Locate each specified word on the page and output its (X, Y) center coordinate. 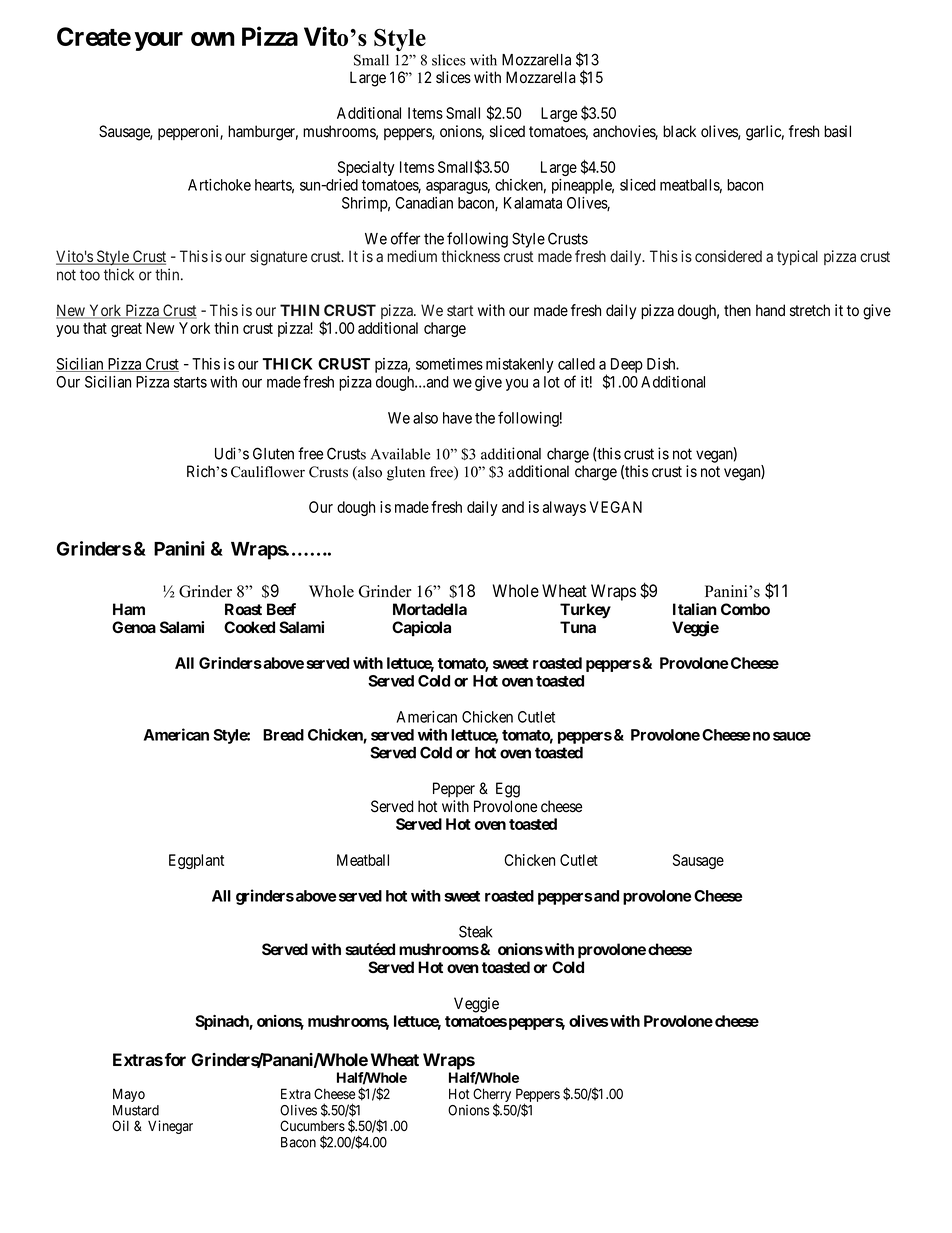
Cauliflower (268, 472)
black (679, 131)
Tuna (578, 627)
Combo (745, 609)
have (457, 418)
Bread (283, 735)
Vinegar (170, 1127)
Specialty (366, 168)
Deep (627, 365)
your (159, 41)
